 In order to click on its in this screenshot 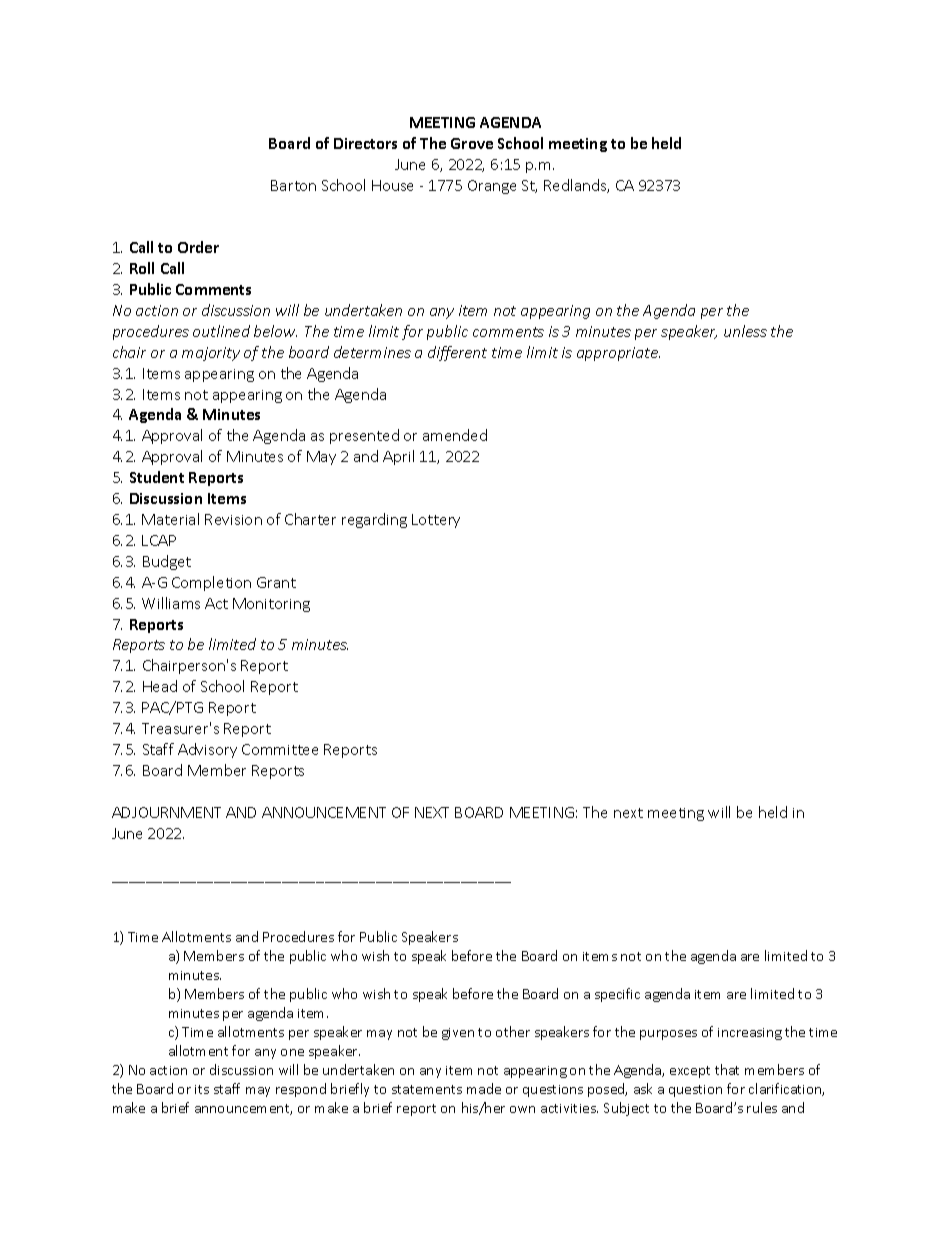, I will do `click(202, 1089)`.
